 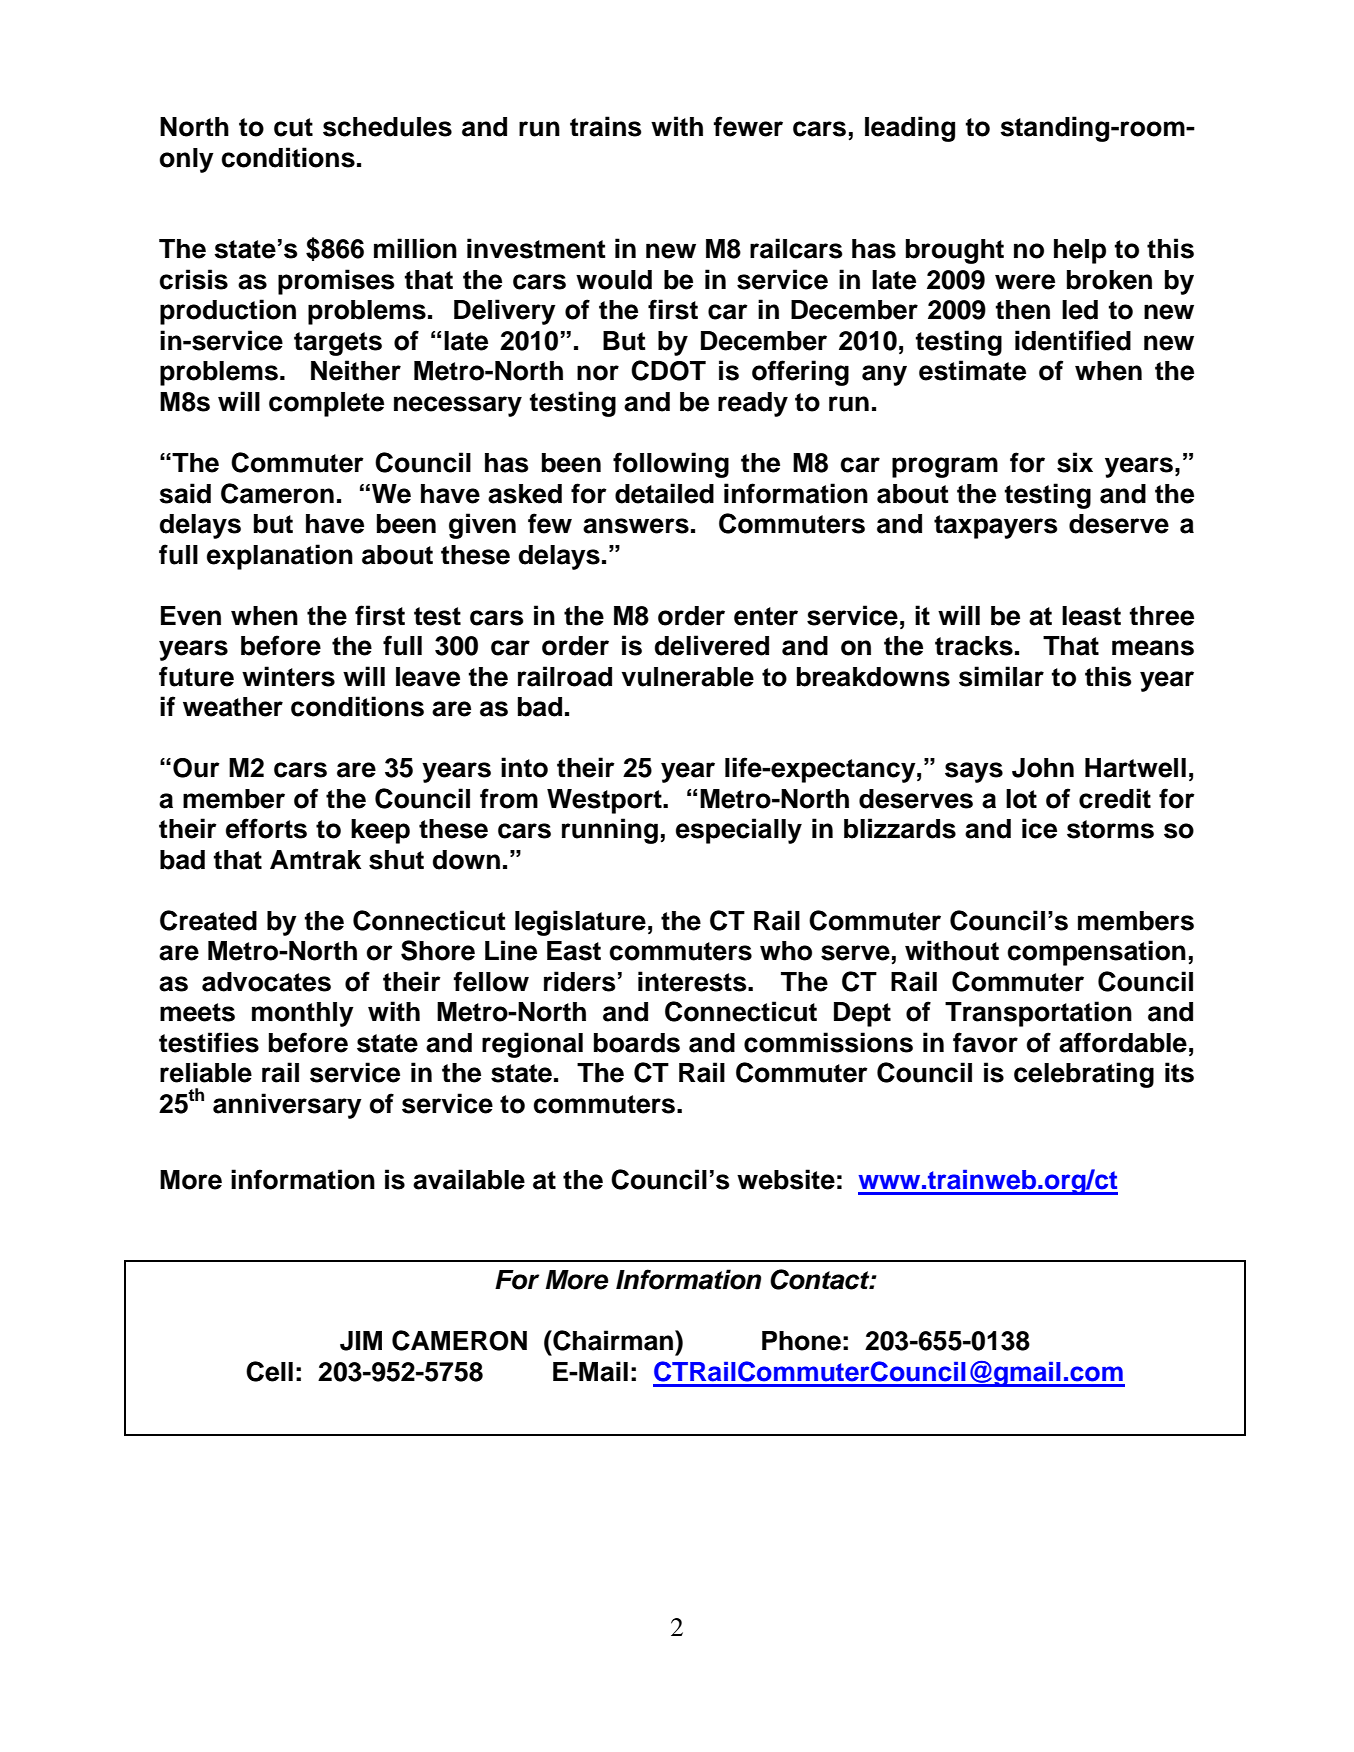 What do you see at coordinates (233, 707) in the screenshot?
I see `weather` at bounding box center [233, 707].
